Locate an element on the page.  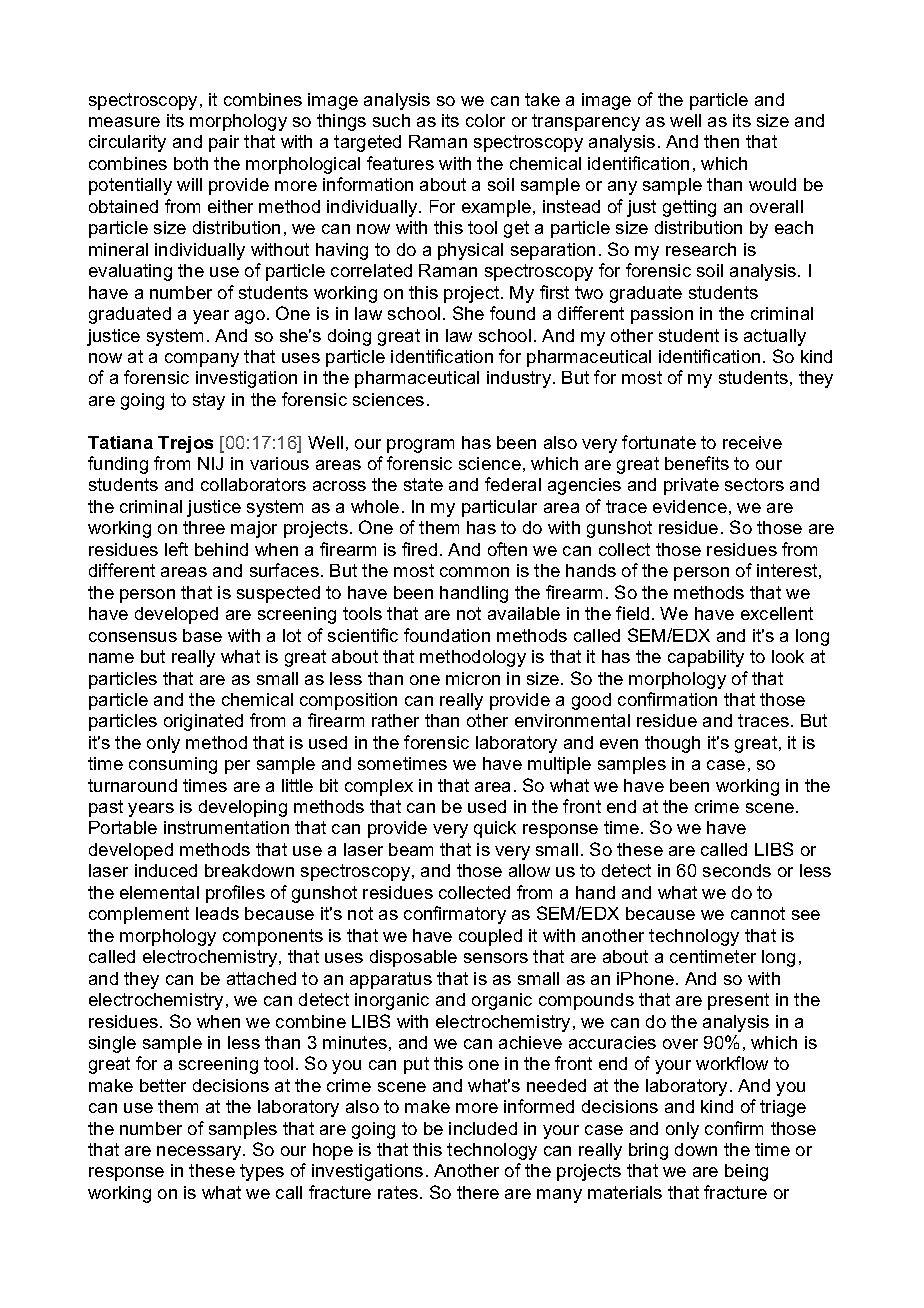
color is located at coordinates (485, 120).
